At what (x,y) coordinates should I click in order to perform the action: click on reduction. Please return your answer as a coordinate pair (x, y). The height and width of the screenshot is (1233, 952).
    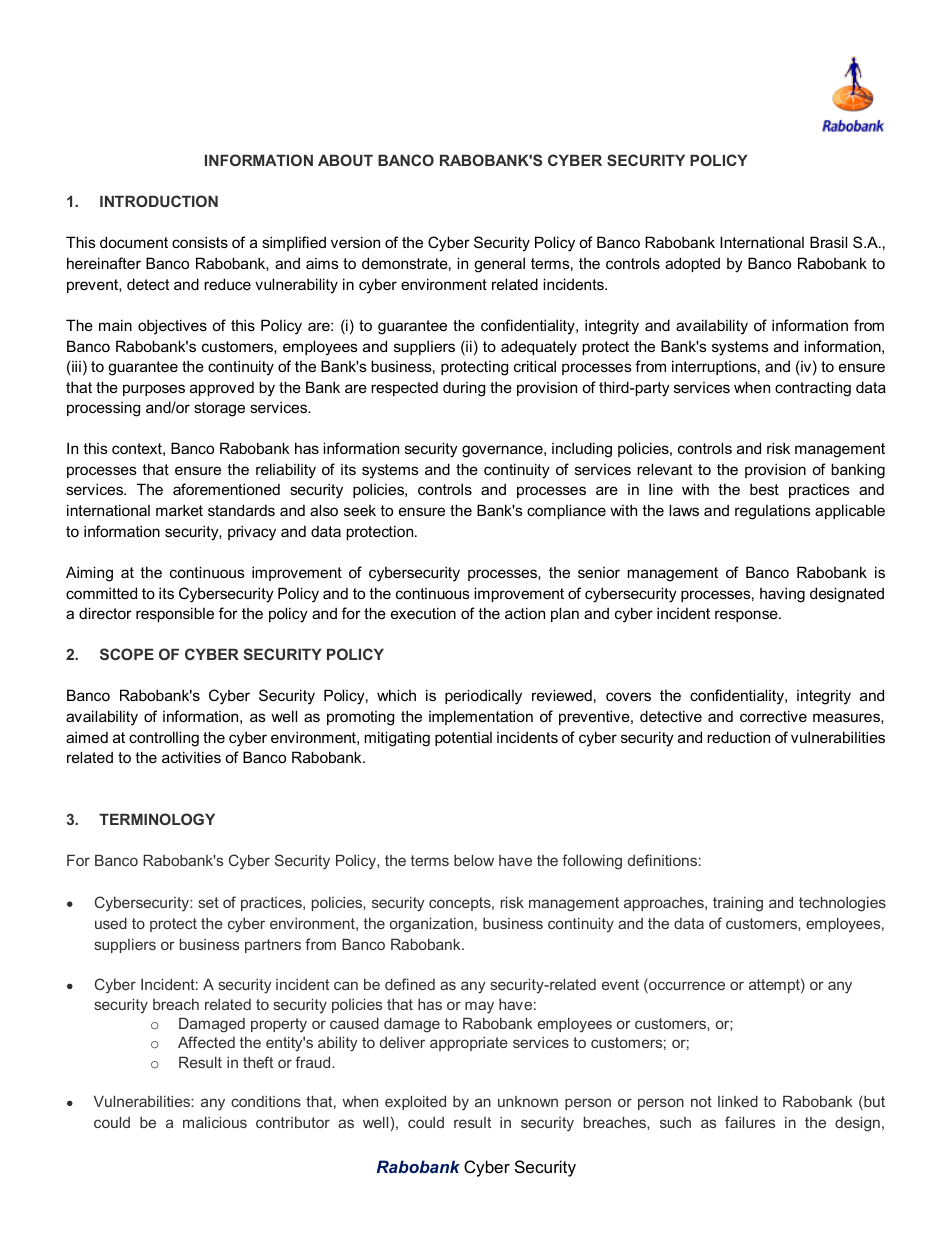
    Looking at the image, I should click on (738, 737).
